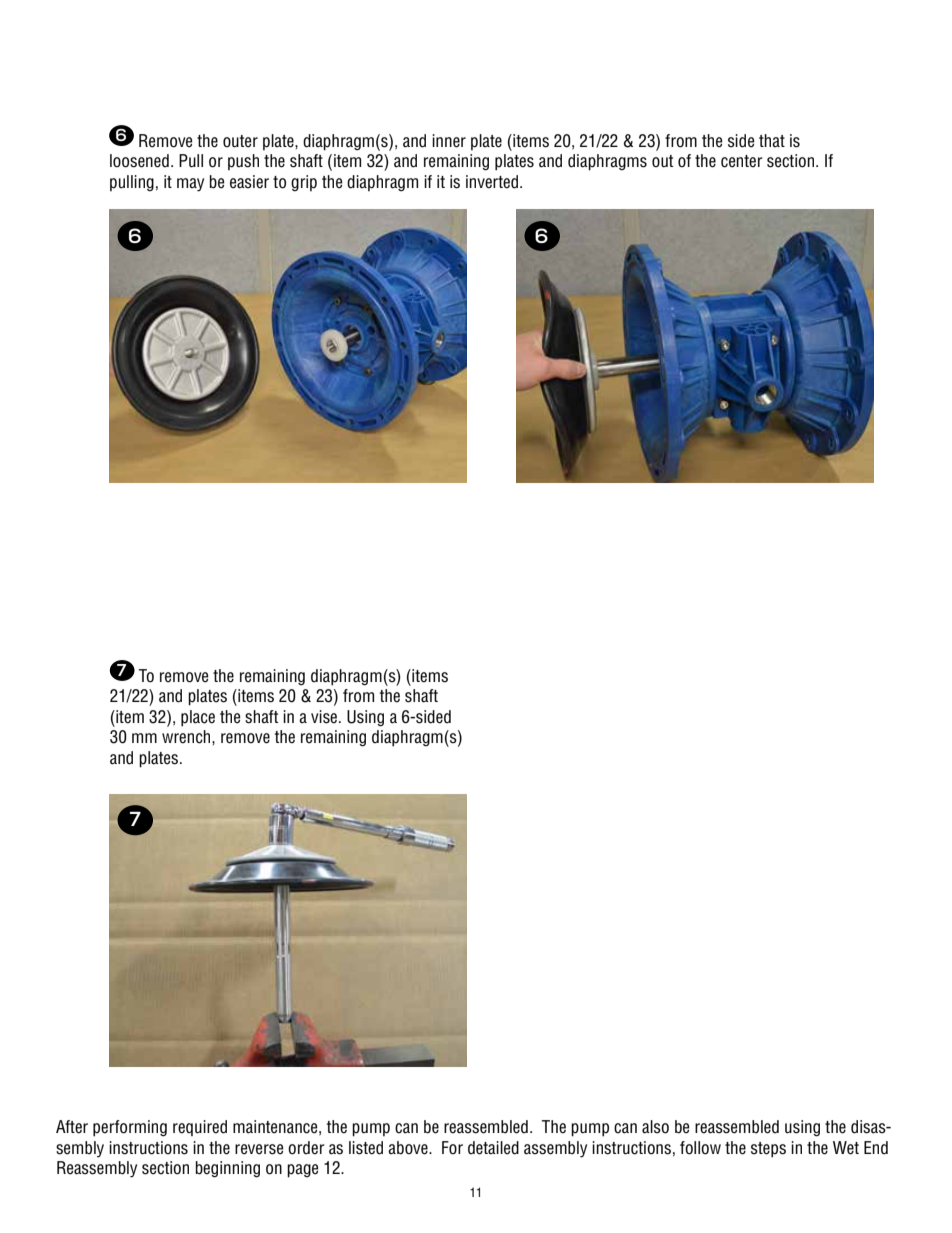 This screenshot has height=1233, width=952. Describe the element at coordinates (655, 1127) in the screenshot. I see `also` at that location.
